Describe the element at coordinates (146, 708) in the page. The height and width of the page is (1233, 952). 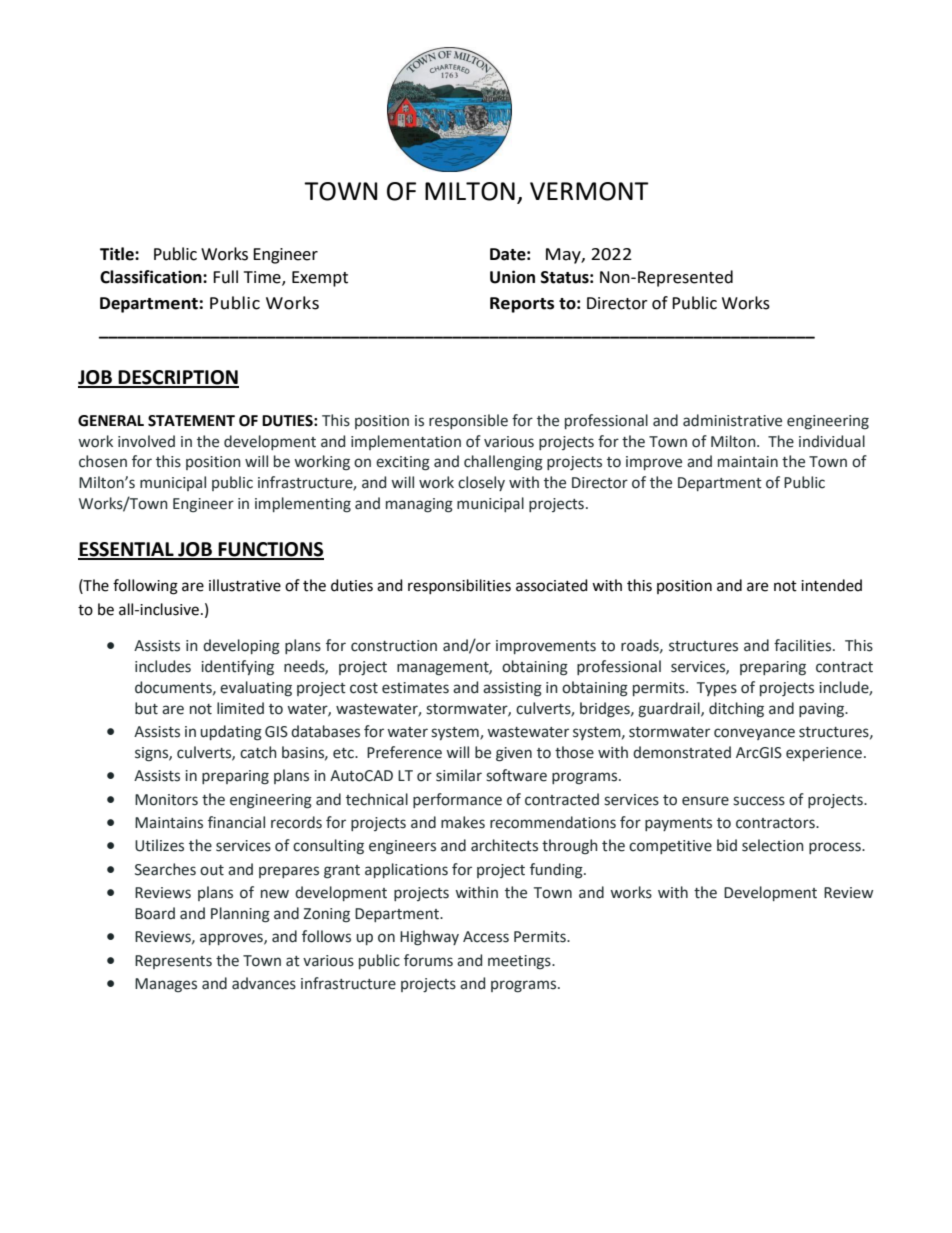
I see `but` at that location.
